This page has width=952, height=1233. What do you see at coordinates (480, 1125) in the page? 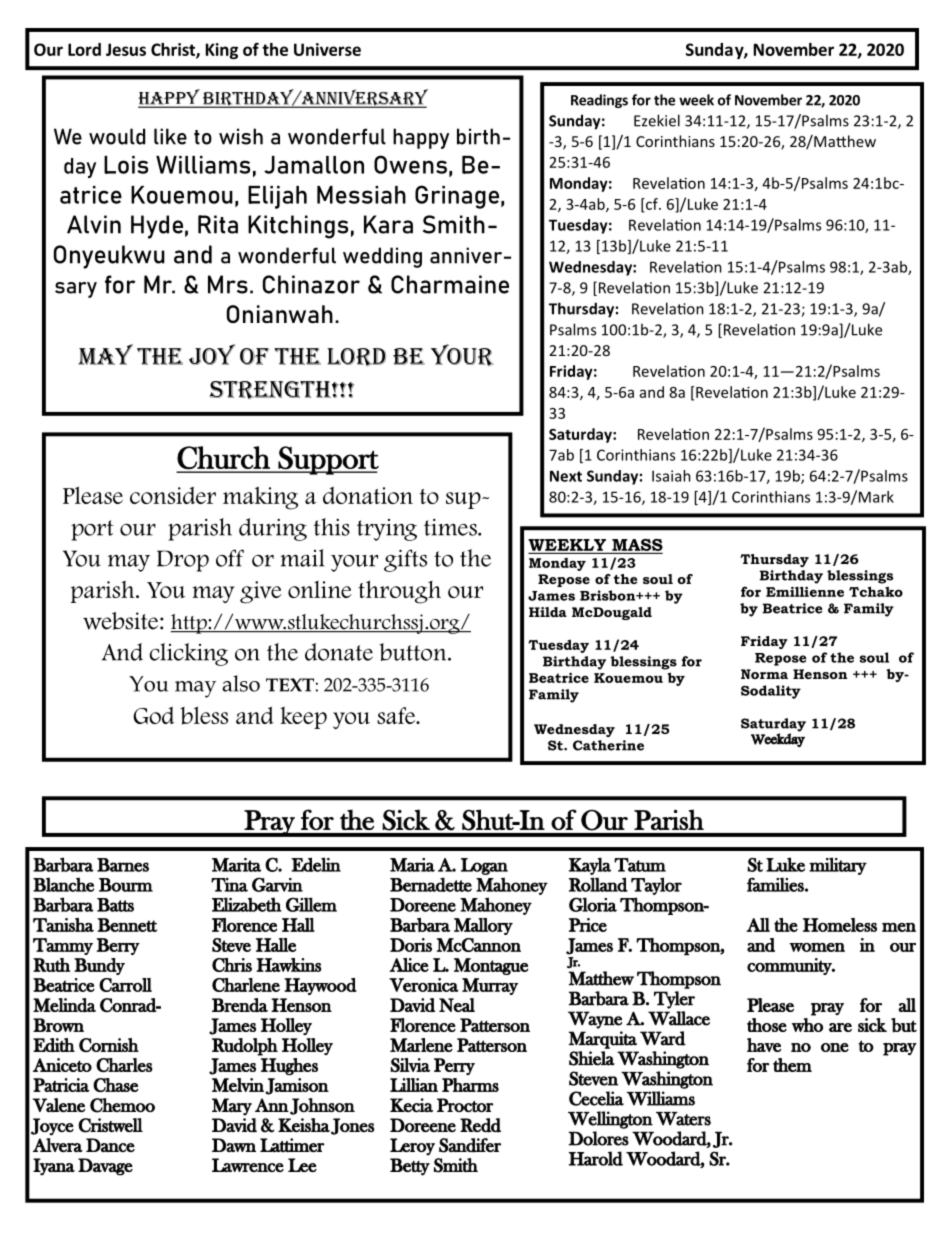
I see `Redd` at bounding box center [480, 1125].
